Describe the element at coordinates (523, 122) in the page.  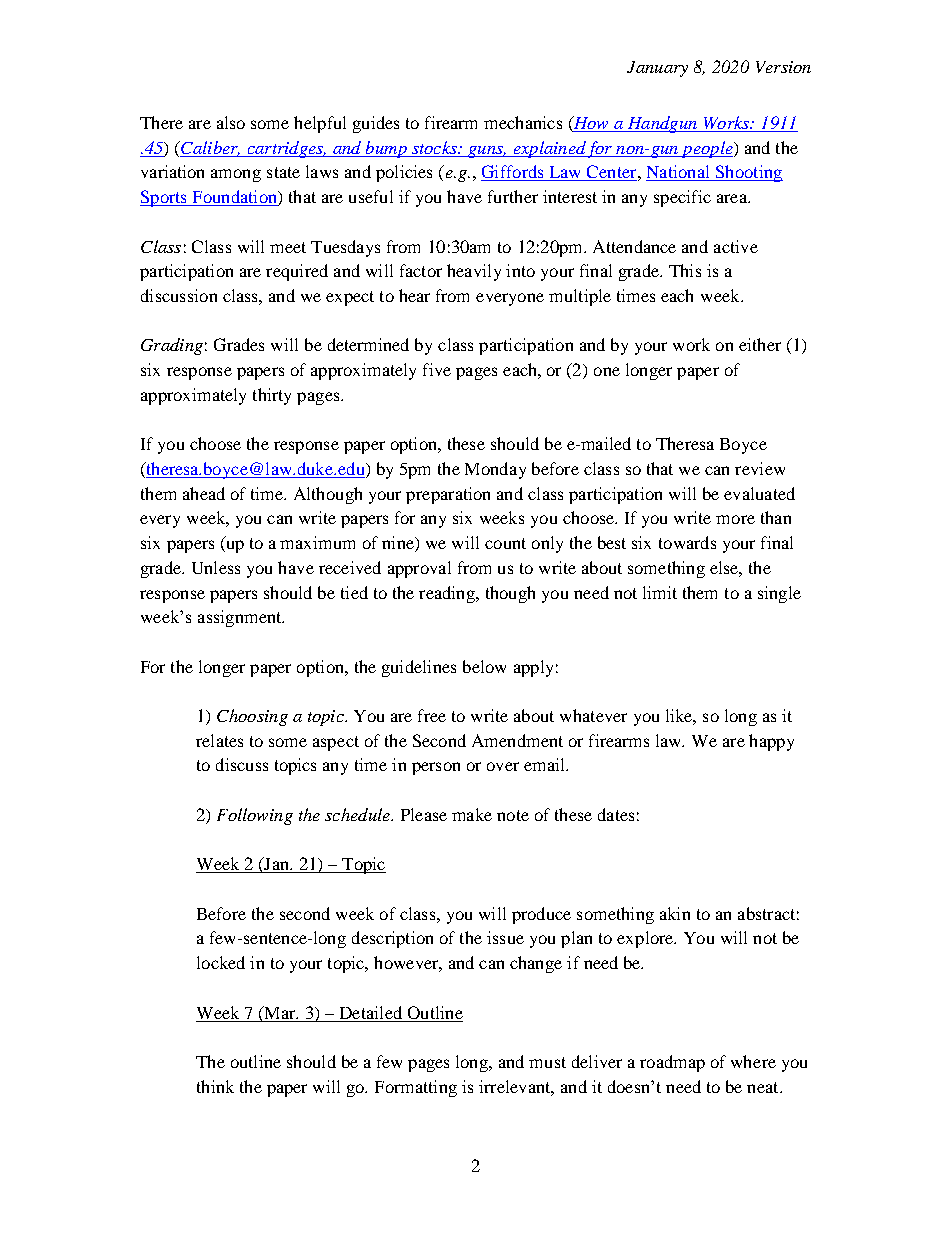
I see `mechanics` at that location.
